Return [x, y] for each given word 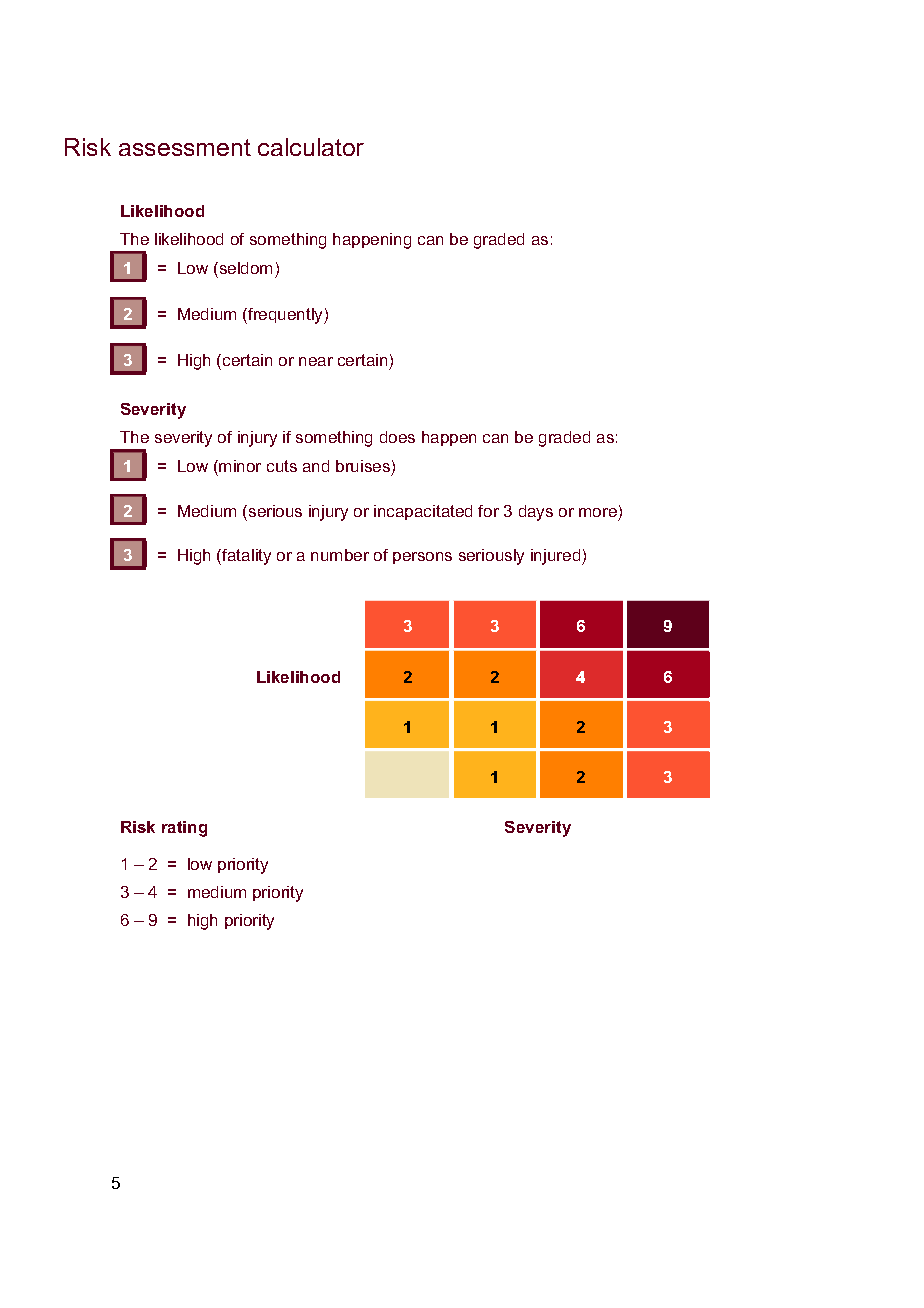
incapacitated [423, 512]
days [536, 513]
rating [184, 829]
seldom [244, 268]
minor [240, 466]
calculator [311, 147]
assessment [185, 147]
